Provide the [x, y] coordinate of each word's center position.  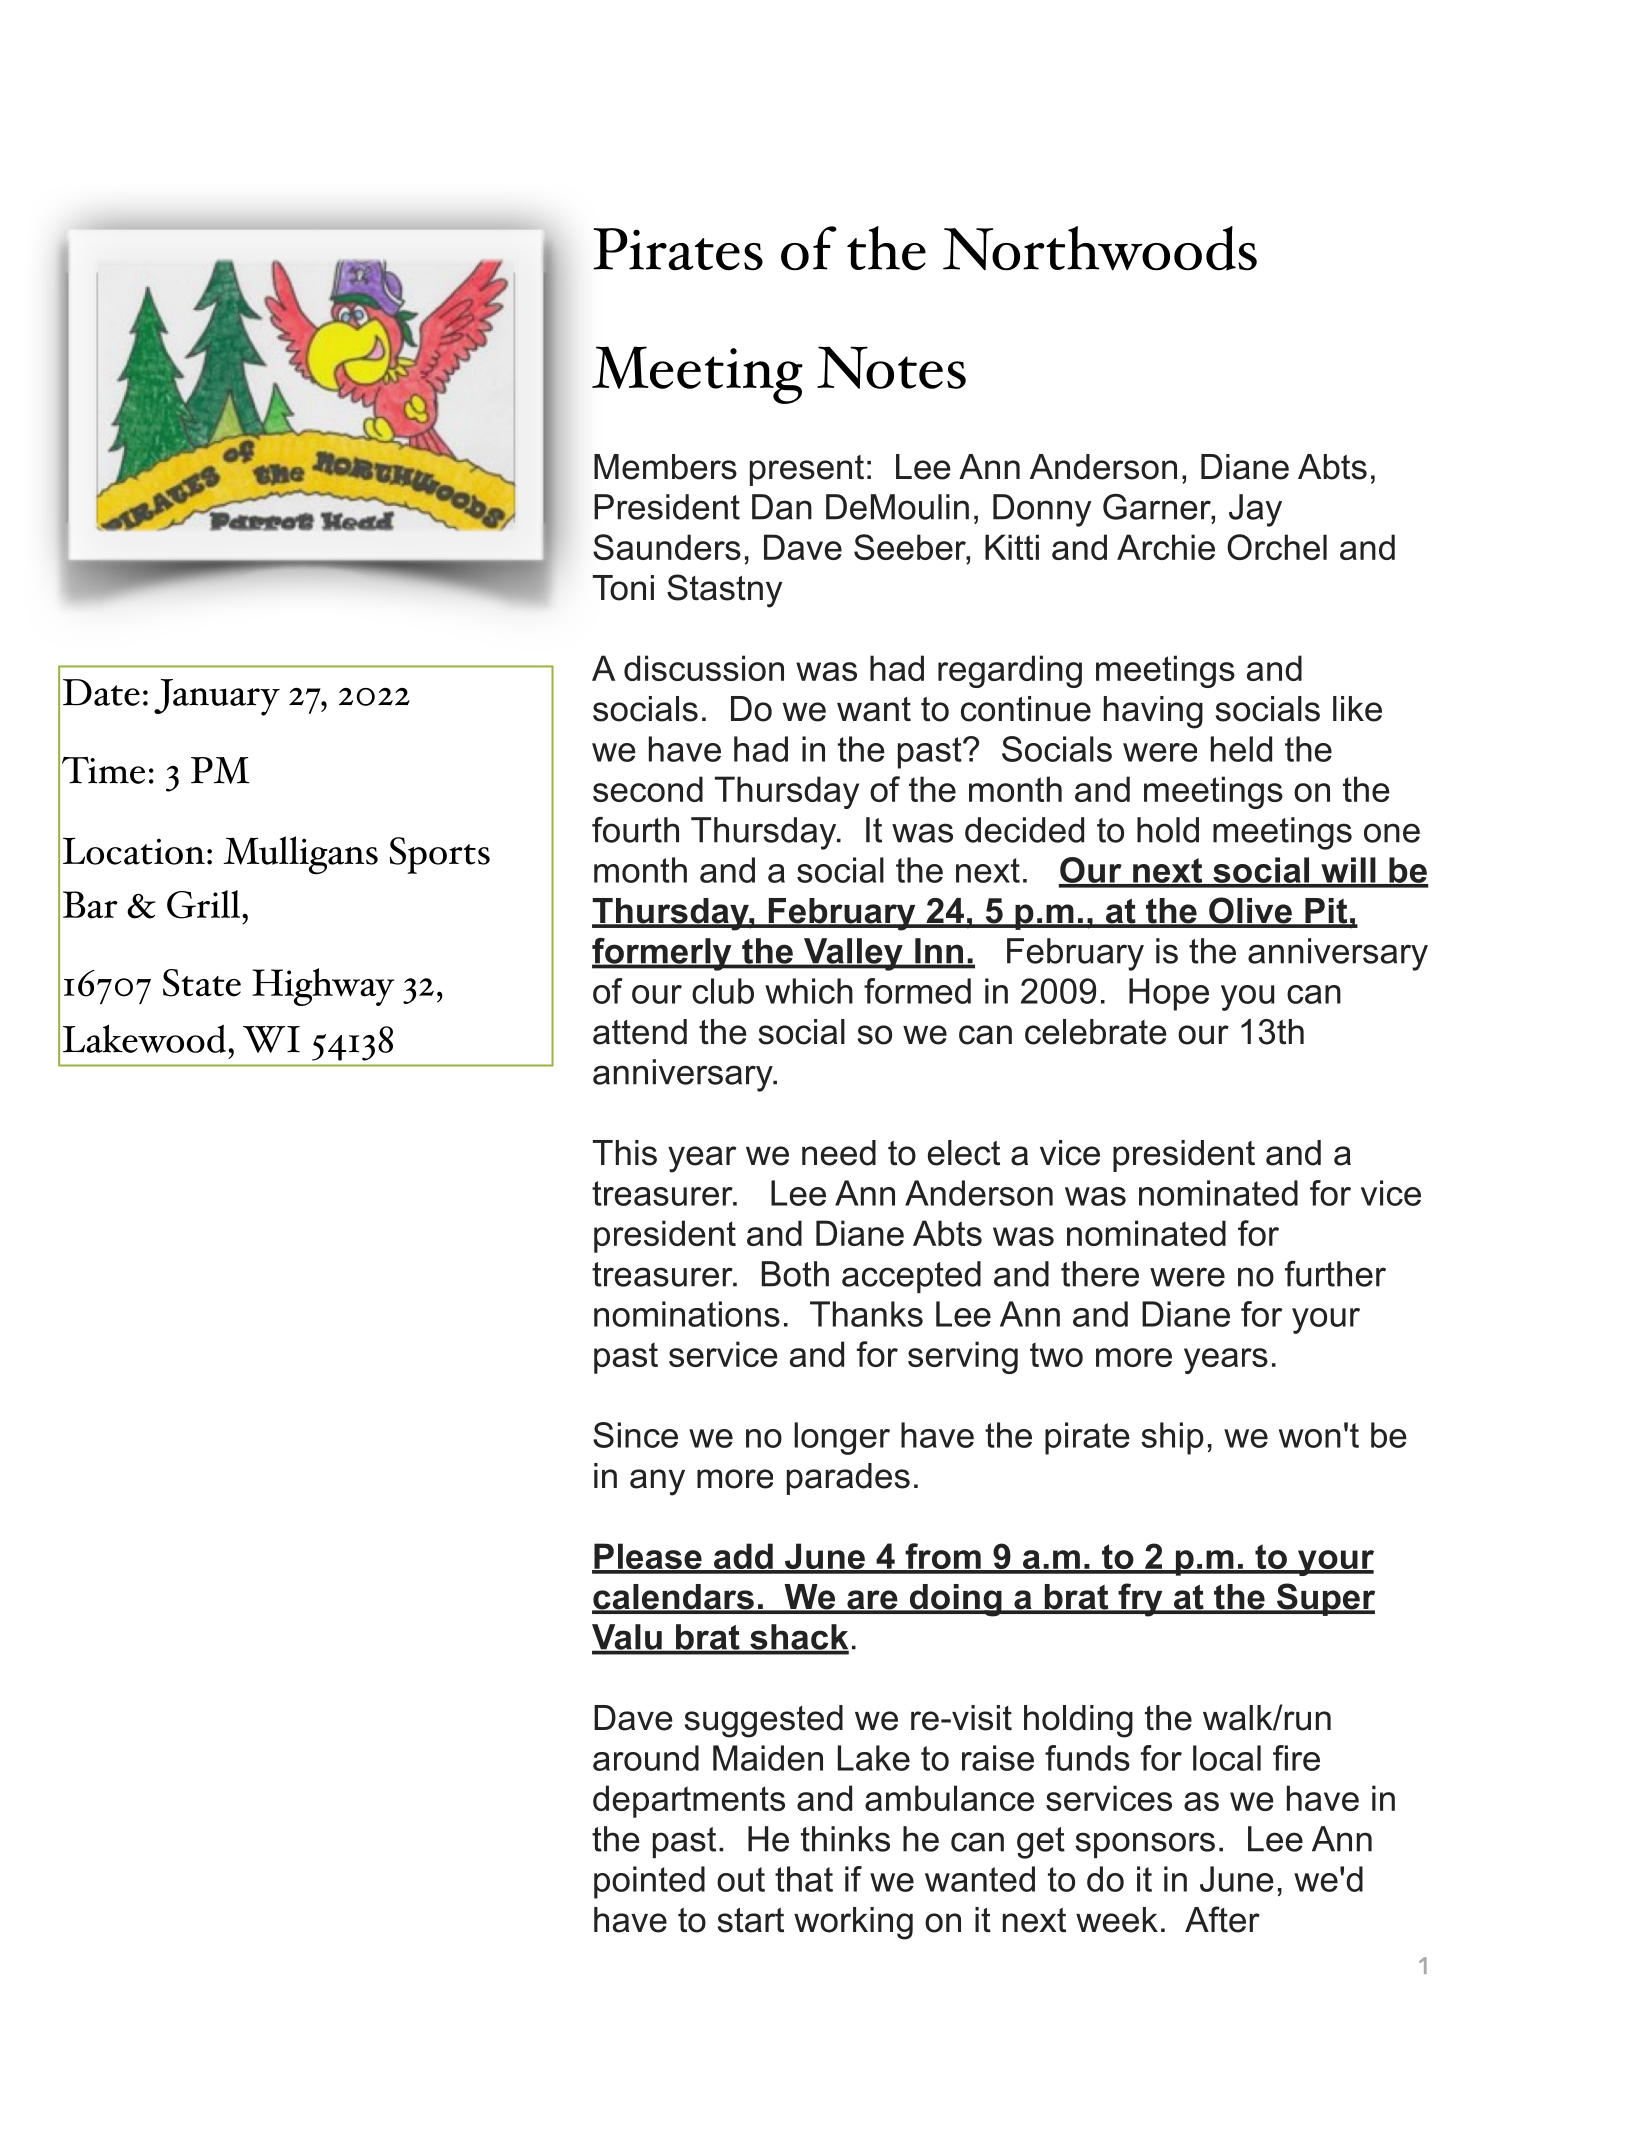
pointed [649, 1882]
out [741, 1879]
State [202, 983]
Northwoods [1100, 248]
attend [640, 1032]
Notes [891, 367]
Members [665, 467]
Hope [1169, 994]
